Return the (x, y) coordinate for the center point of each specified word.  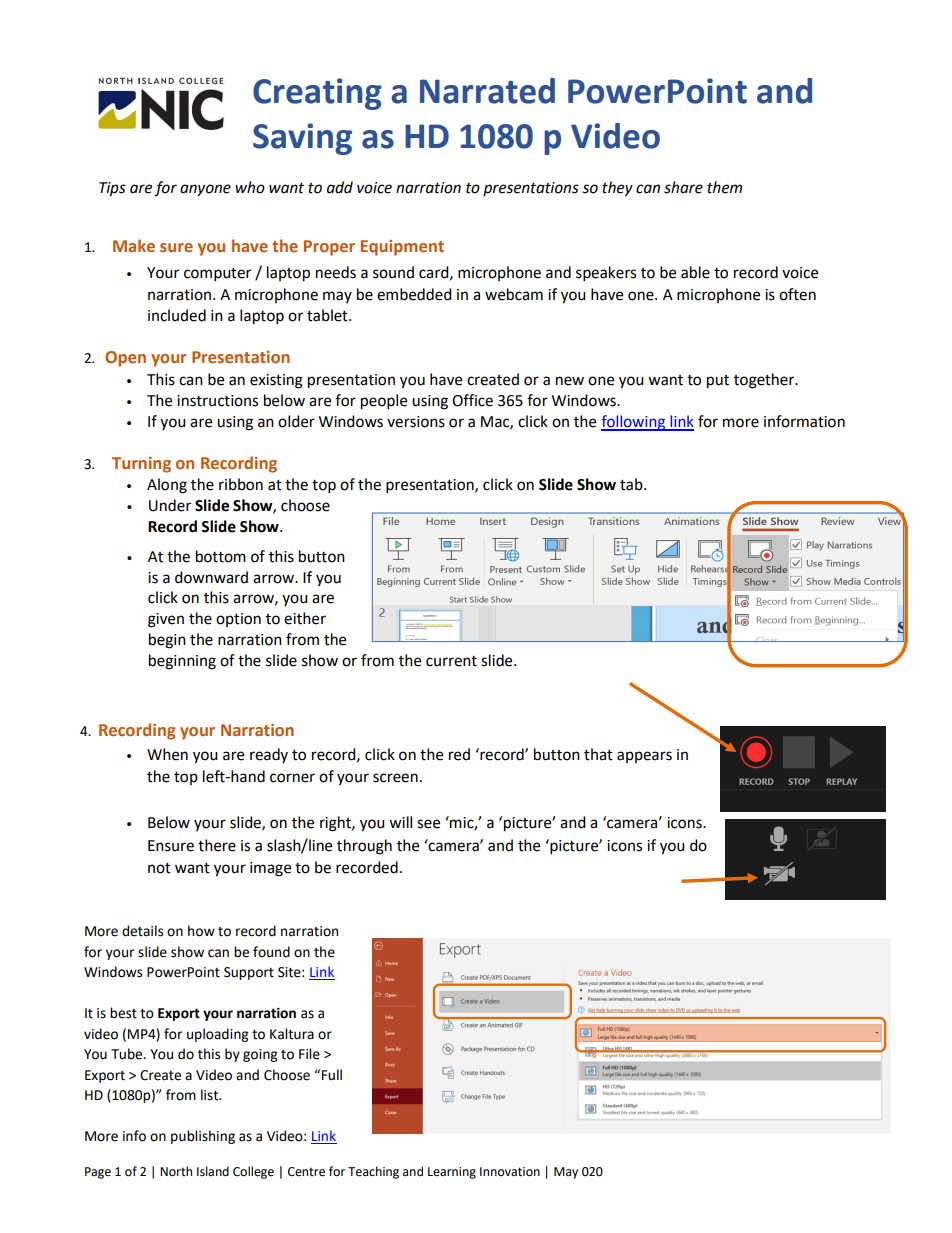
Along (167, 486)
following (634, 423)
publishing (203, 1137)
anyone (205, 190)
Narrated (487, 91)
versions (416, 422)
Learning (452, 1173)
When (167, 754)
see (428, 824)
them (724, 187)
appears (644, 757)
